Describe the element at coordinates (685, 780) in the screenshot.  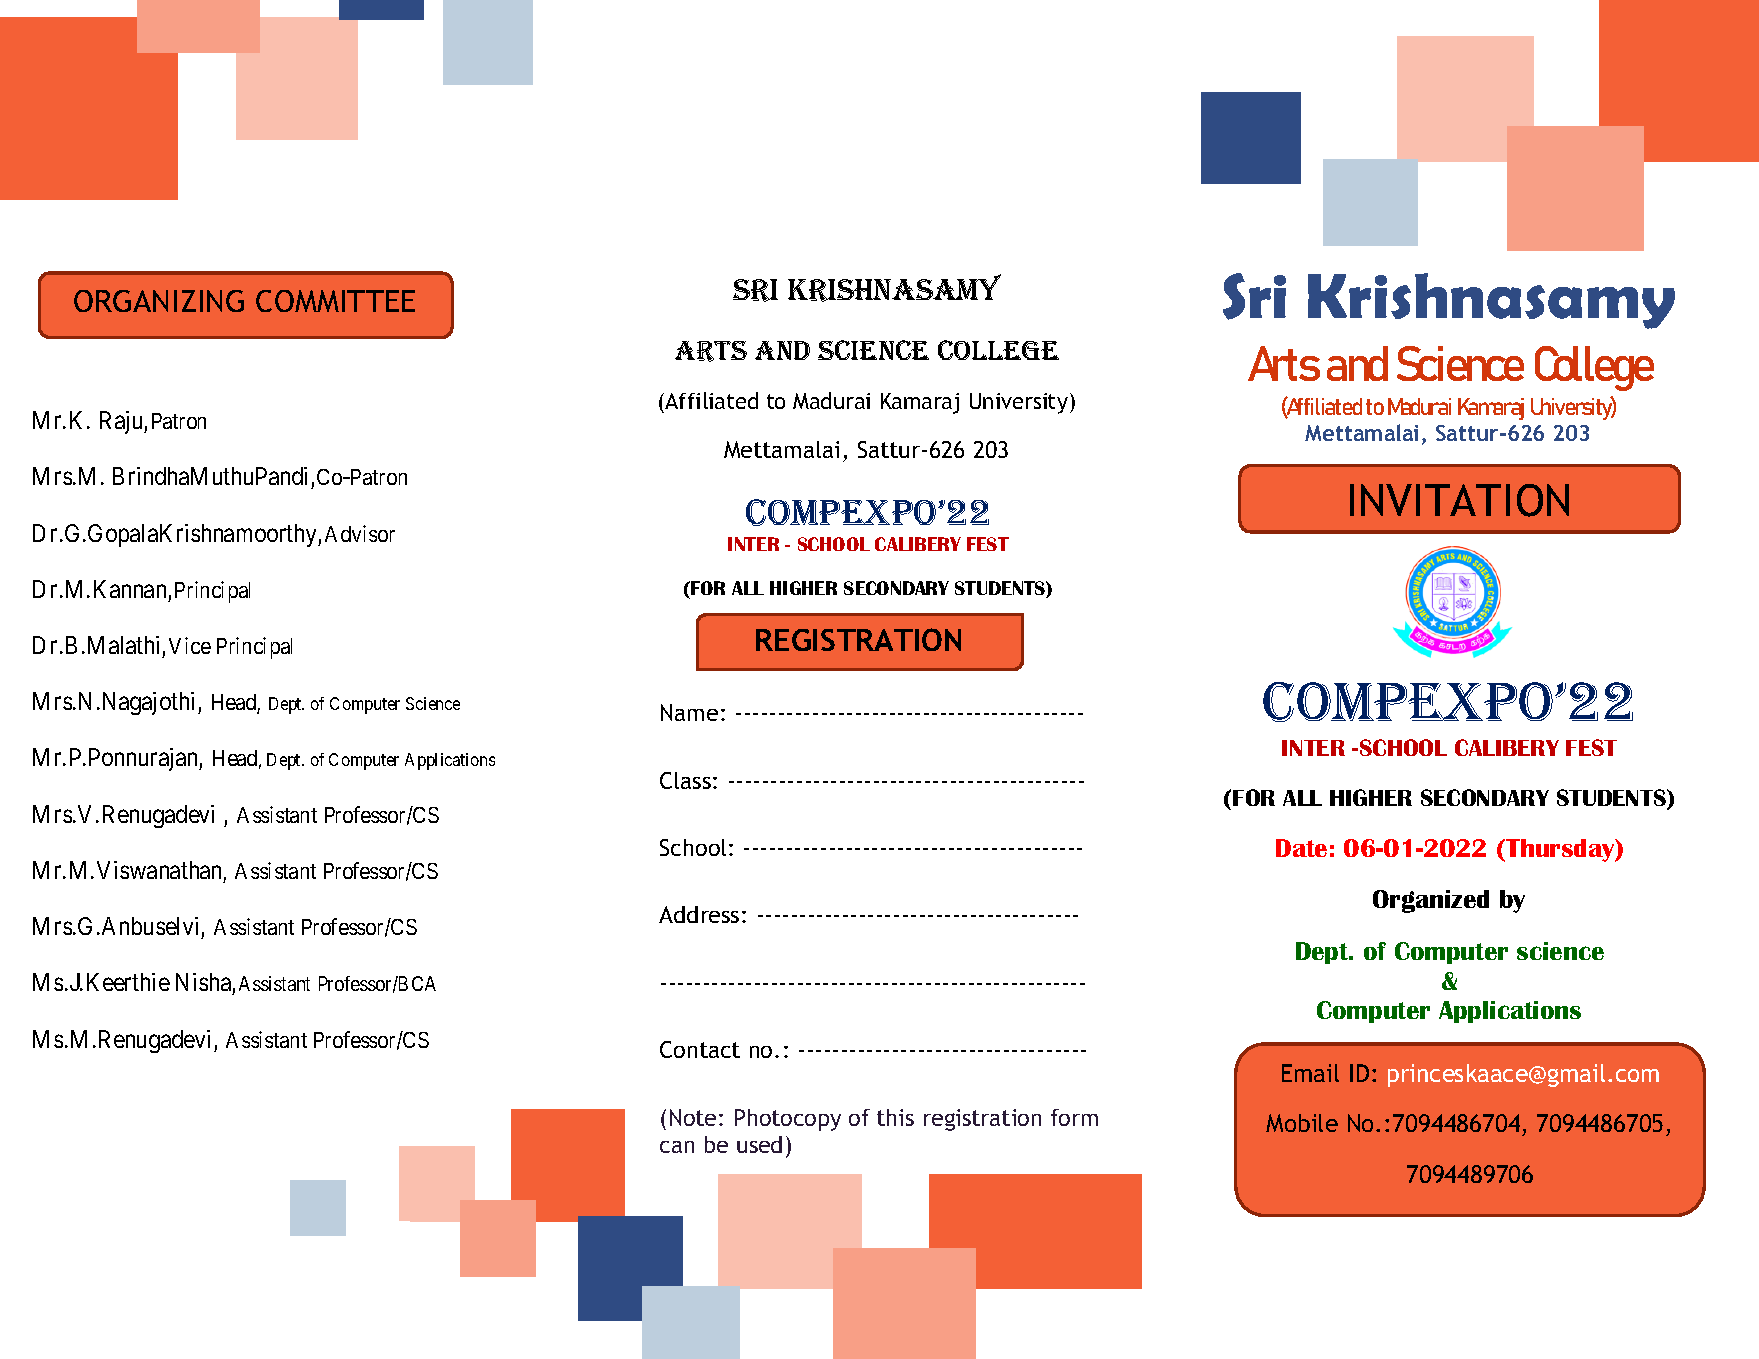
I see `Class` at that location.
